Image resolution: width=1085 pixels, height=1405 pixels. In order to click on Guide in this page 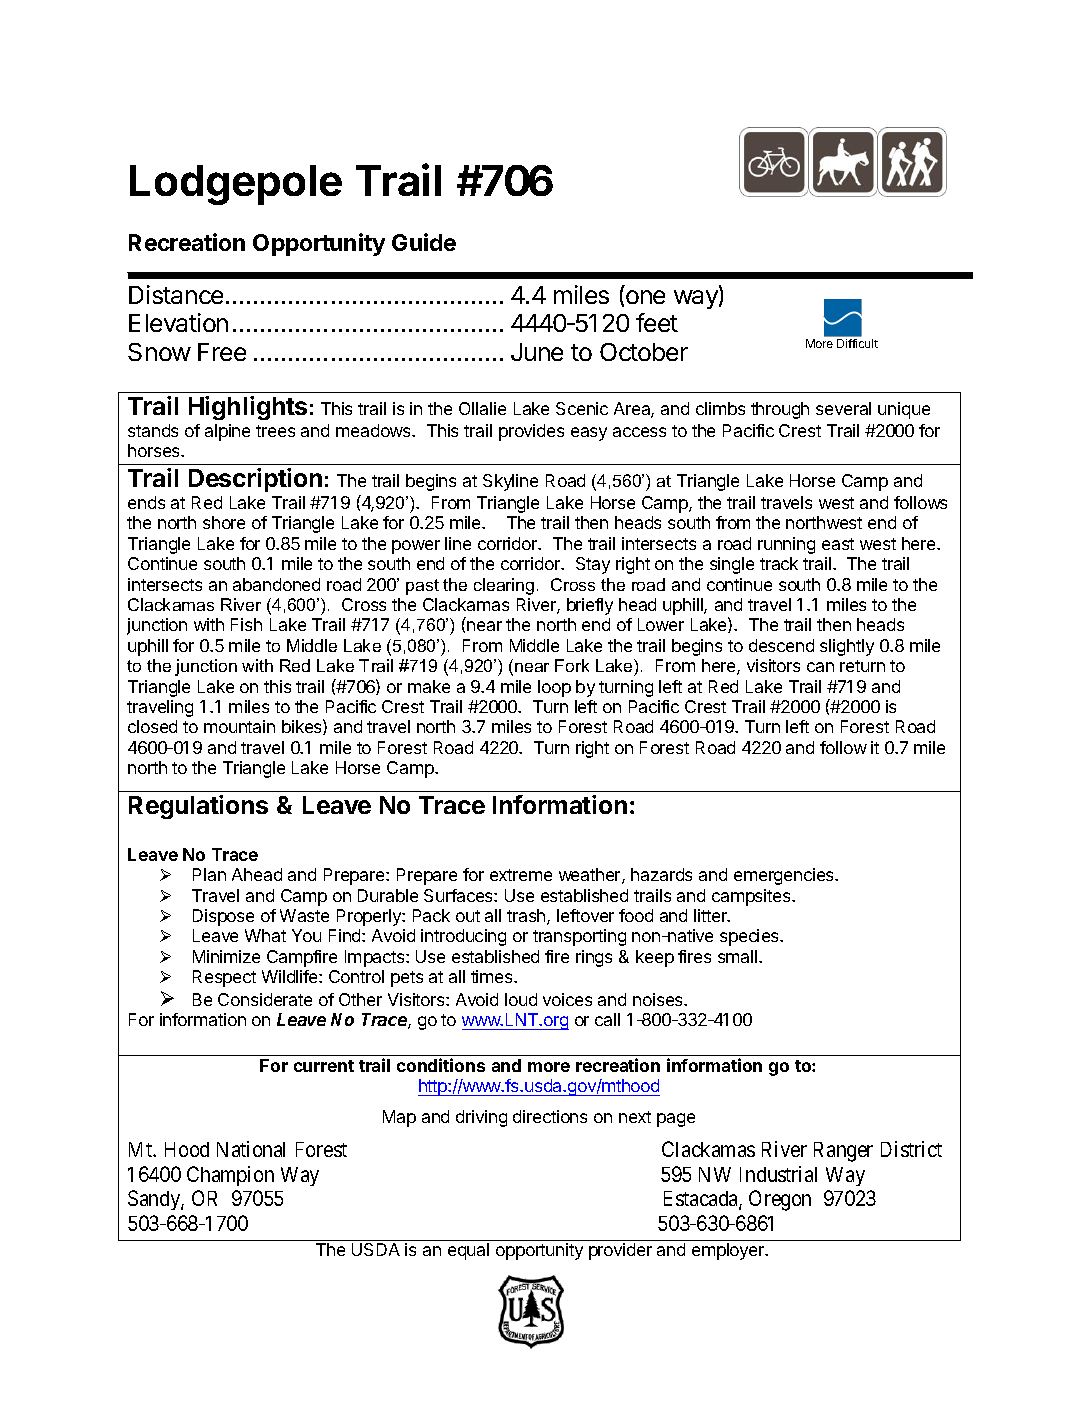, I will do `click(424, 242)`.
